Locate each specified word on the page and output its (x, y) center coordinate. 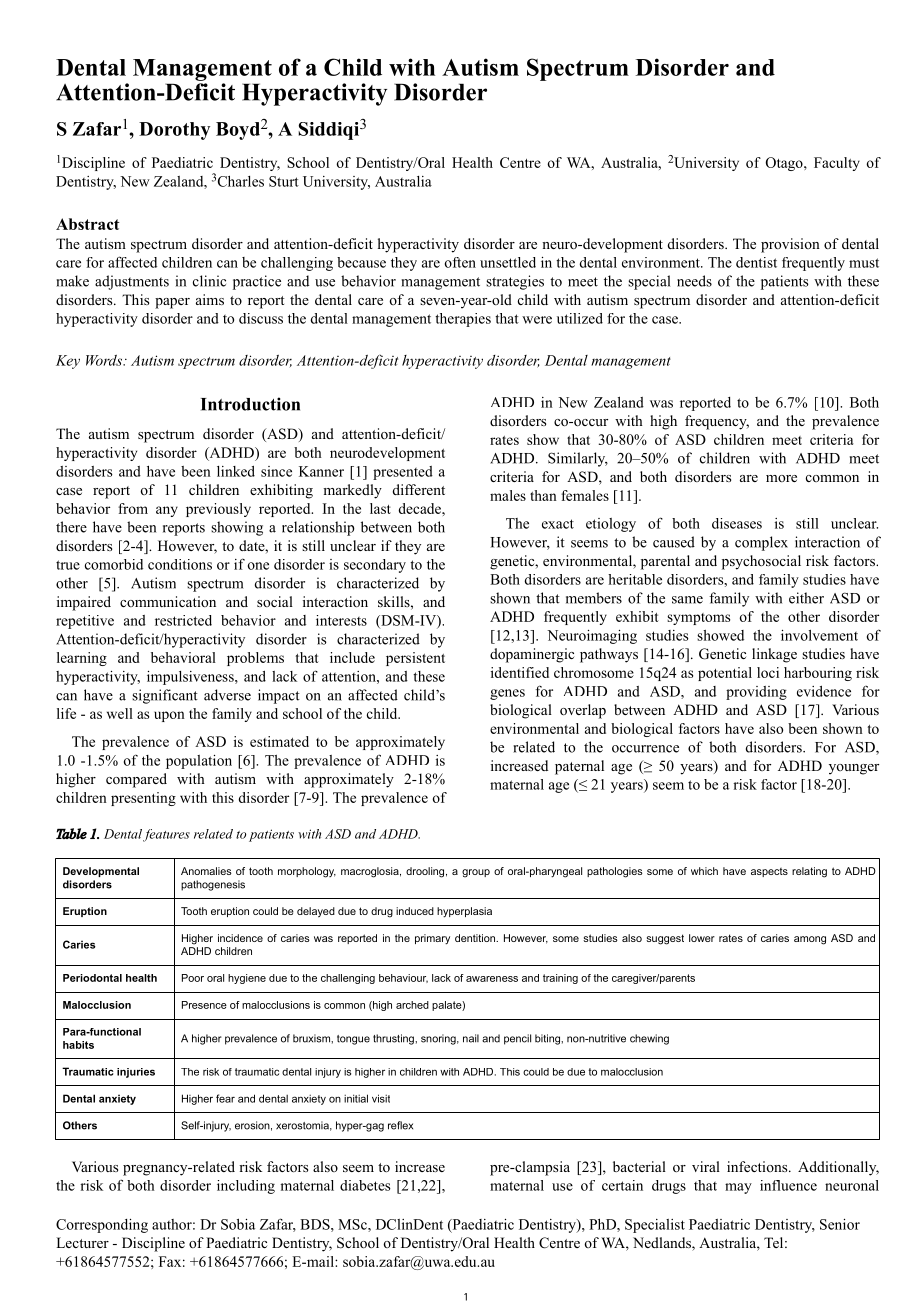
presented (403, 473)
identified (520, 672)
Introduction (250, 404)
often (460, 262)
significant (165, 696)
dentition (476, 938)
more (781, 478)
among (810, 940)
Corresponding (102, 1226)
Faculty (837, 164)
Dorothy (174, 131)
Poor (193, 978)
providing (756, 693)
